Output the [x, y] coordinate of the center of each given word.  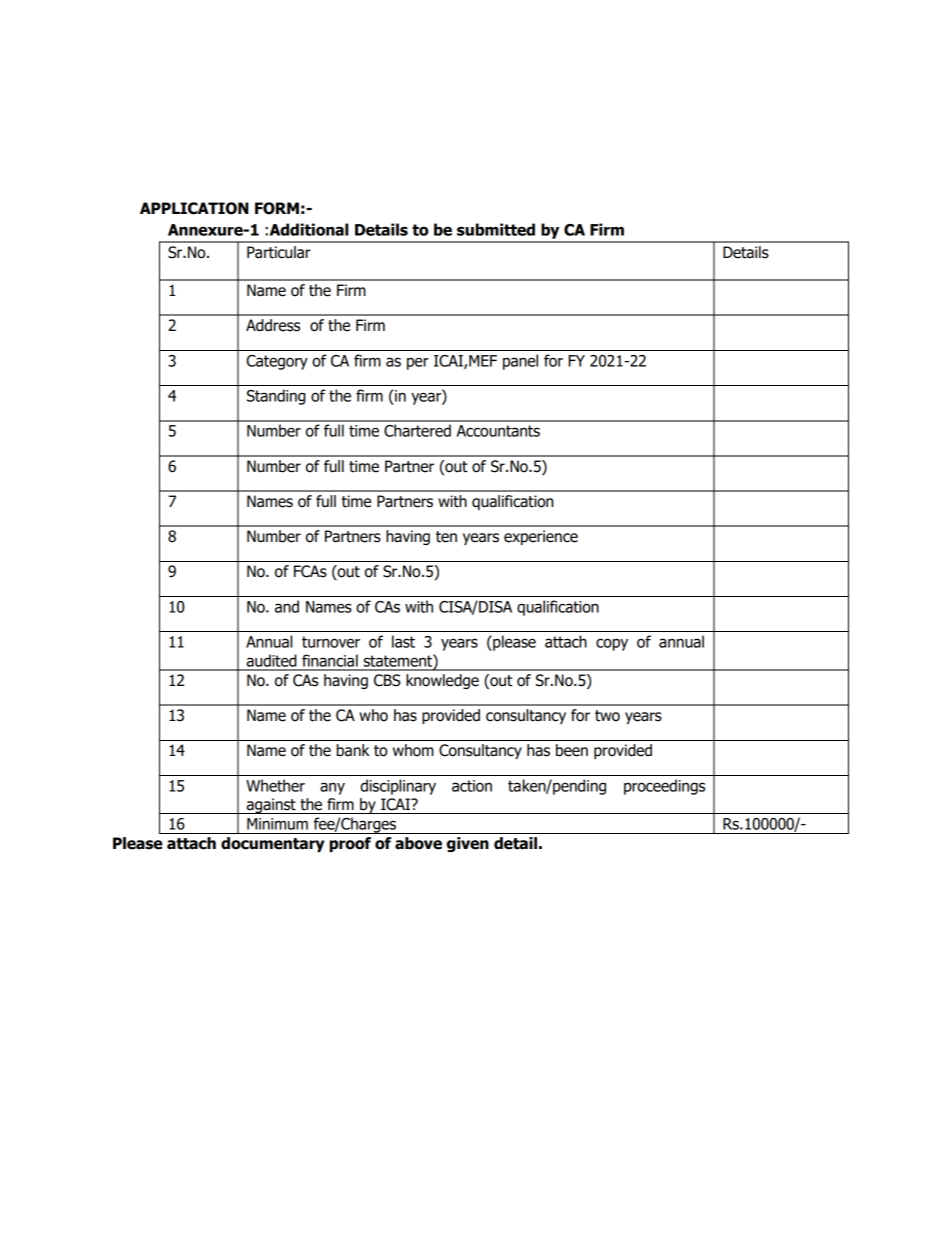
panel [520, 362]
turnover [331, 642]
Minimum [277, 824]
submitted [496, 229]
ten [446, 537]
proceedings [664, 787]
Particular [279, 252]
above [418, 843]
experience [541, 537]
